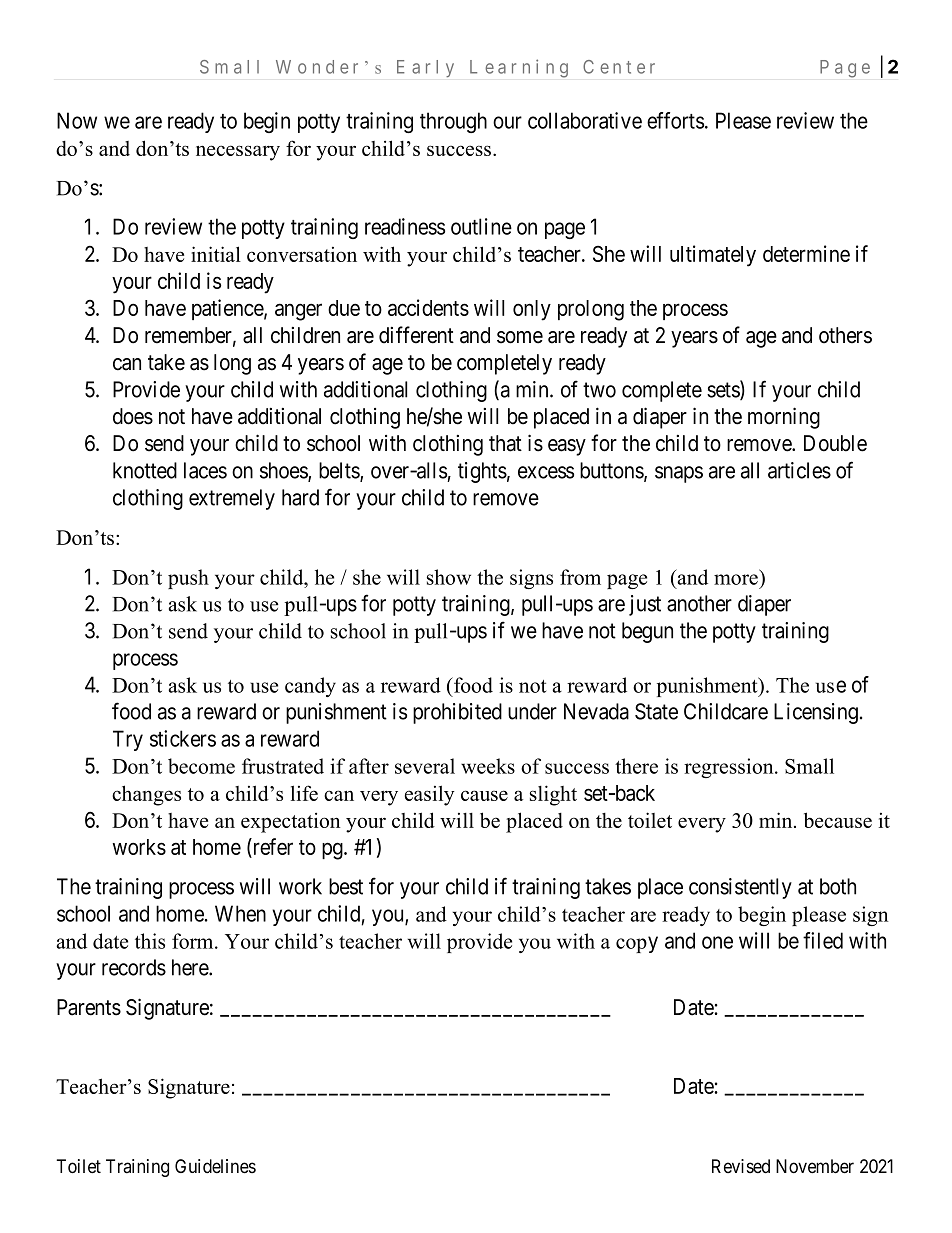  I want to click on Revised, so click(741, 1166).
